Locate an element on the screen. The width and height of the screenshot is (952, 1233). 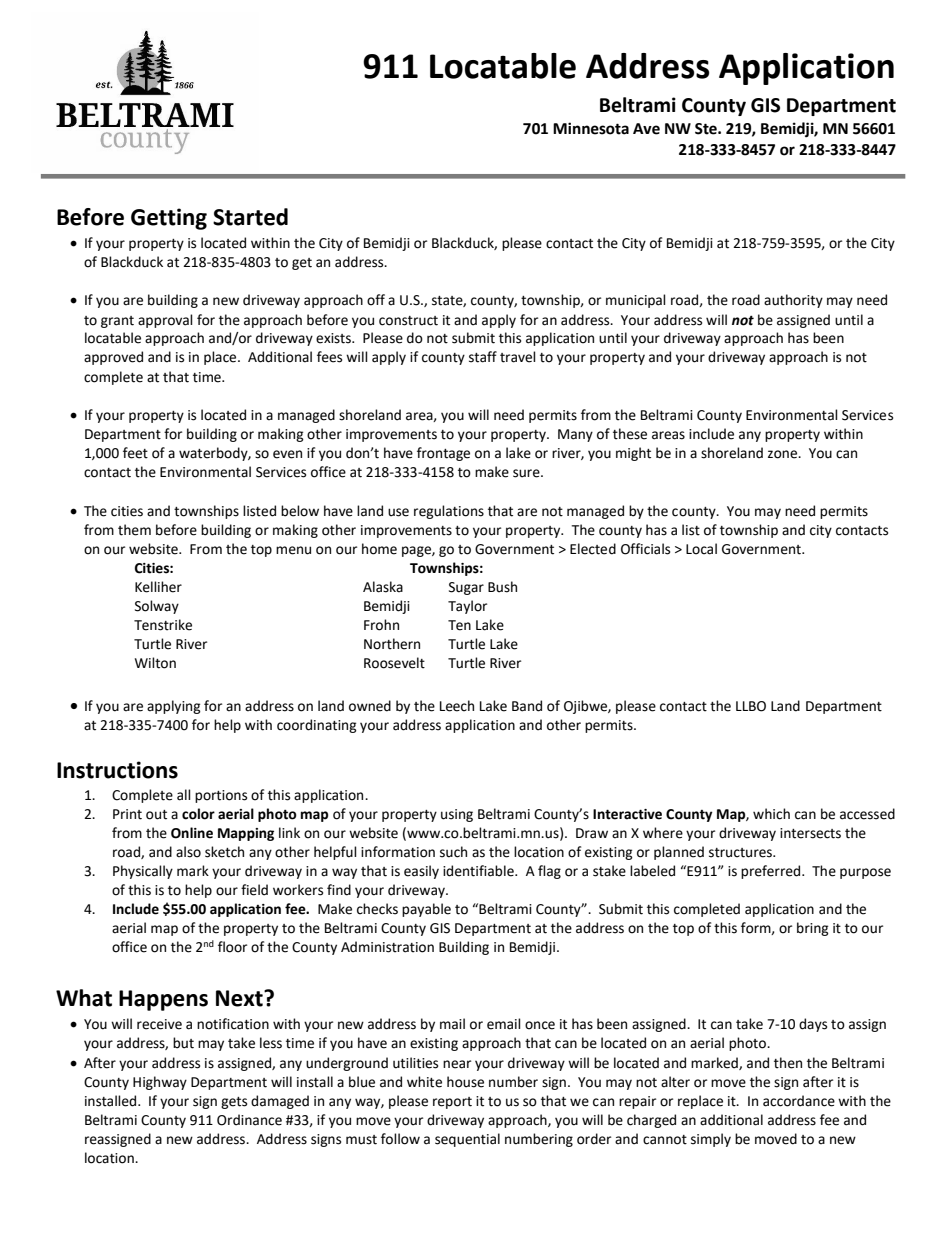
Getting is located at coordinates (169, 219).
